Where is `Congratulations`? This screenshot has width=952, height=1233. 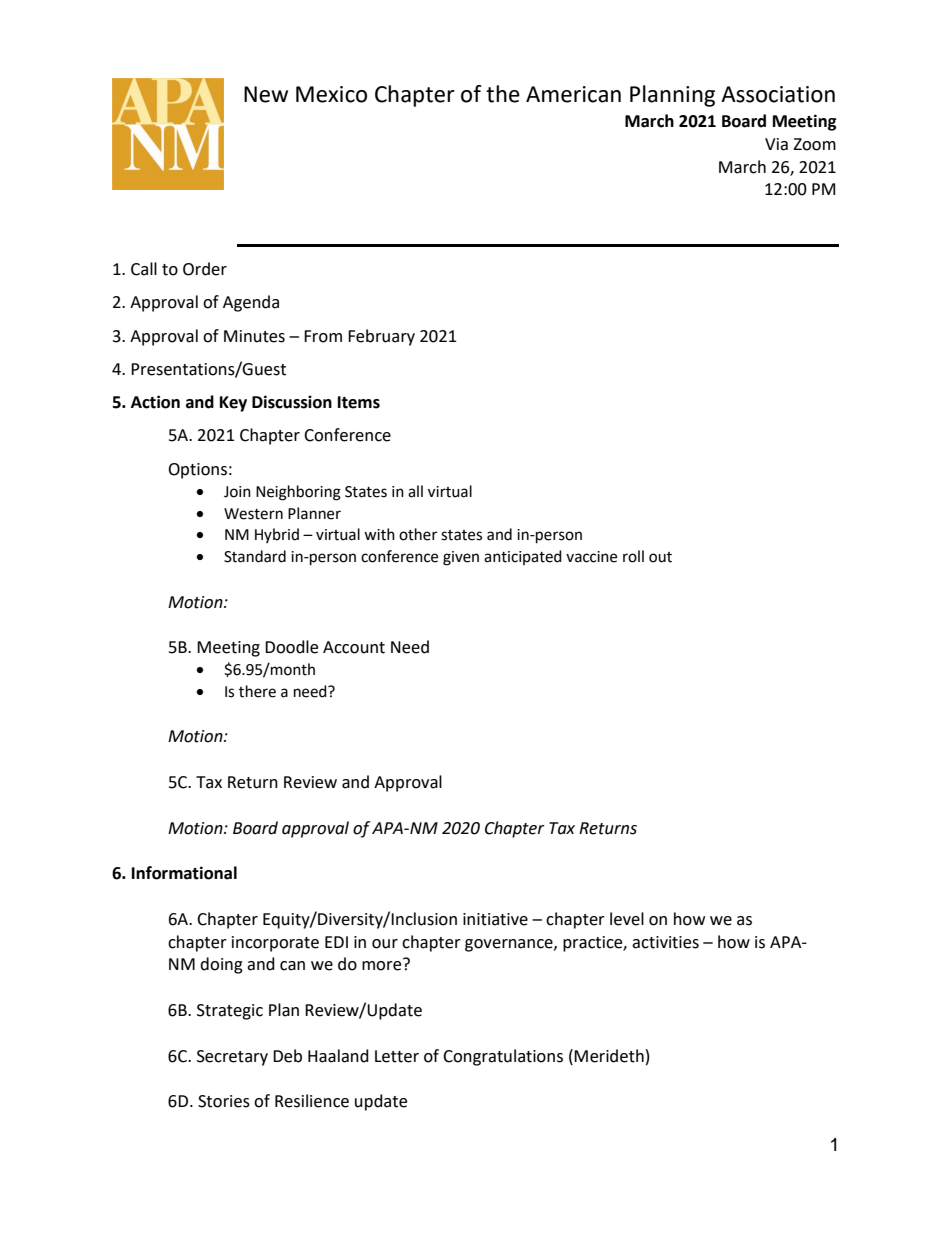 Congratulations is located at coordinates (503, 1057).
